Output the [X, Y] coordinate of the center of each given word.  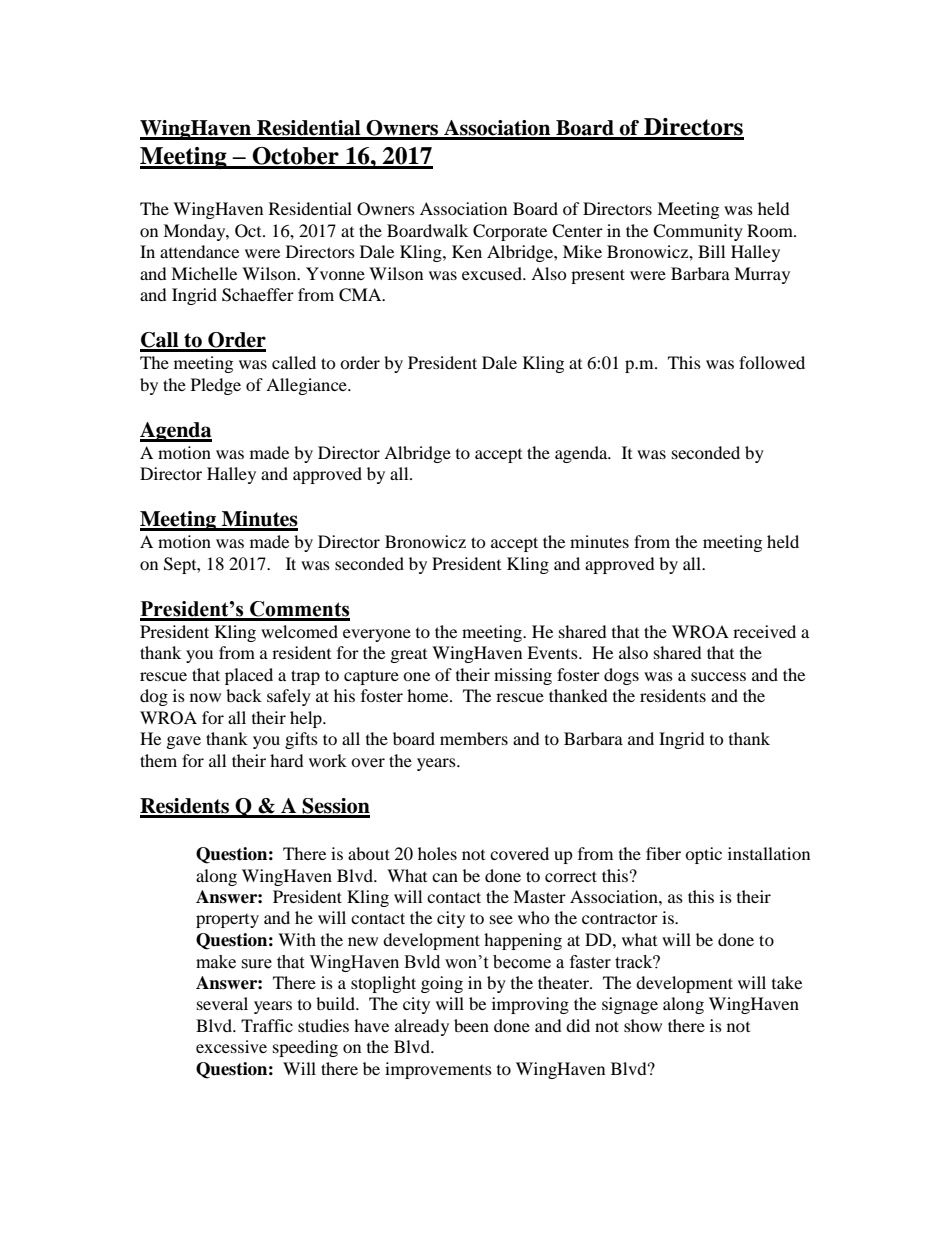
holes [437, 853]
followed [772, 362]
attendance [199, 251]
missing [523, 676]
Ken [467, 251]
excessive [231, 1046]
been [471, 1025]
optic [703, 855]
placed [249, 676]
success [718, 676]
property [227, 921]
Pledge [216, 386]
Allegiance [307, 386]
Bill [711, 251]
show [643, 1025]
